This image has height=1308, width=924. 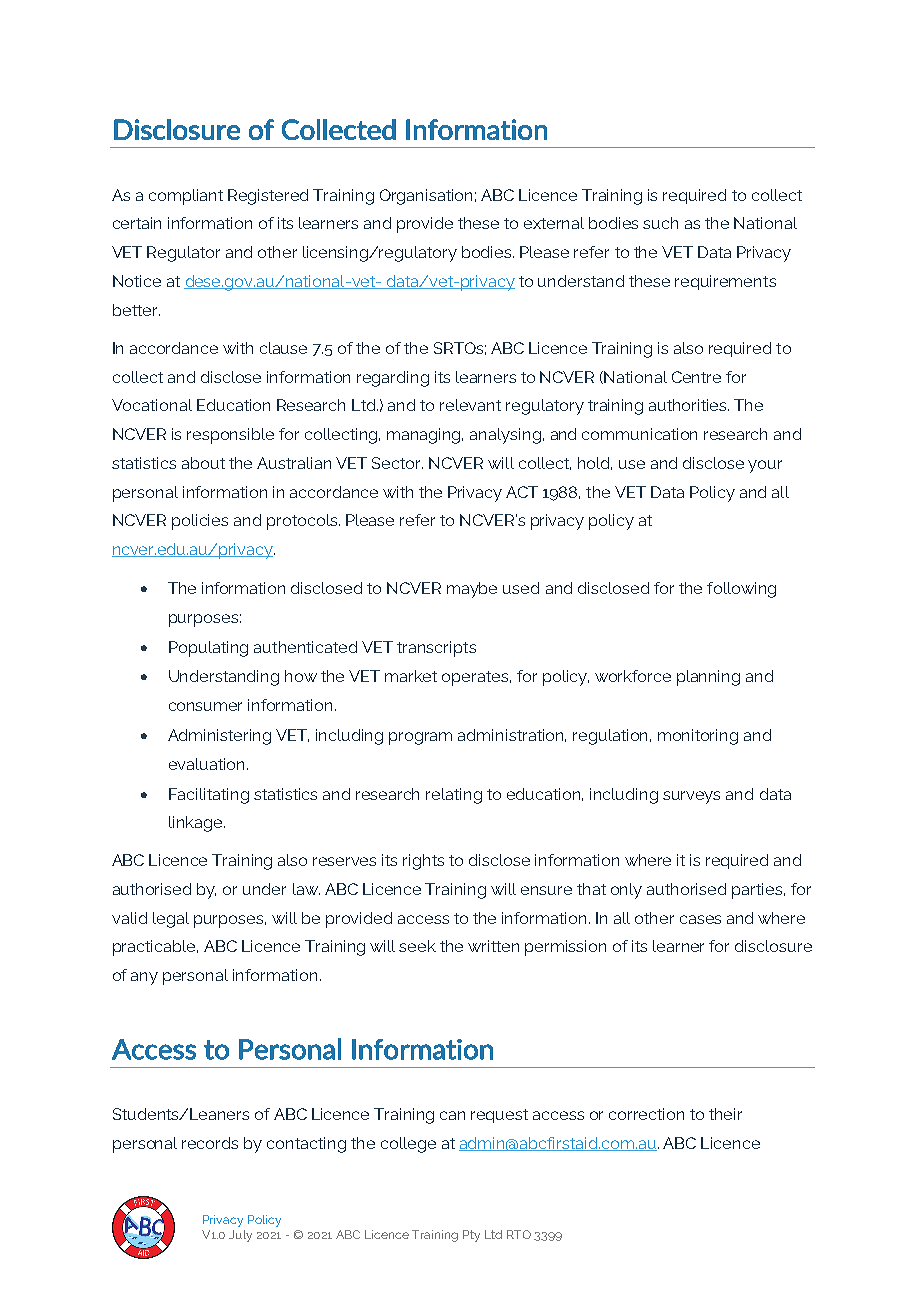 I want to click on such, so click(x=660, y=223).
